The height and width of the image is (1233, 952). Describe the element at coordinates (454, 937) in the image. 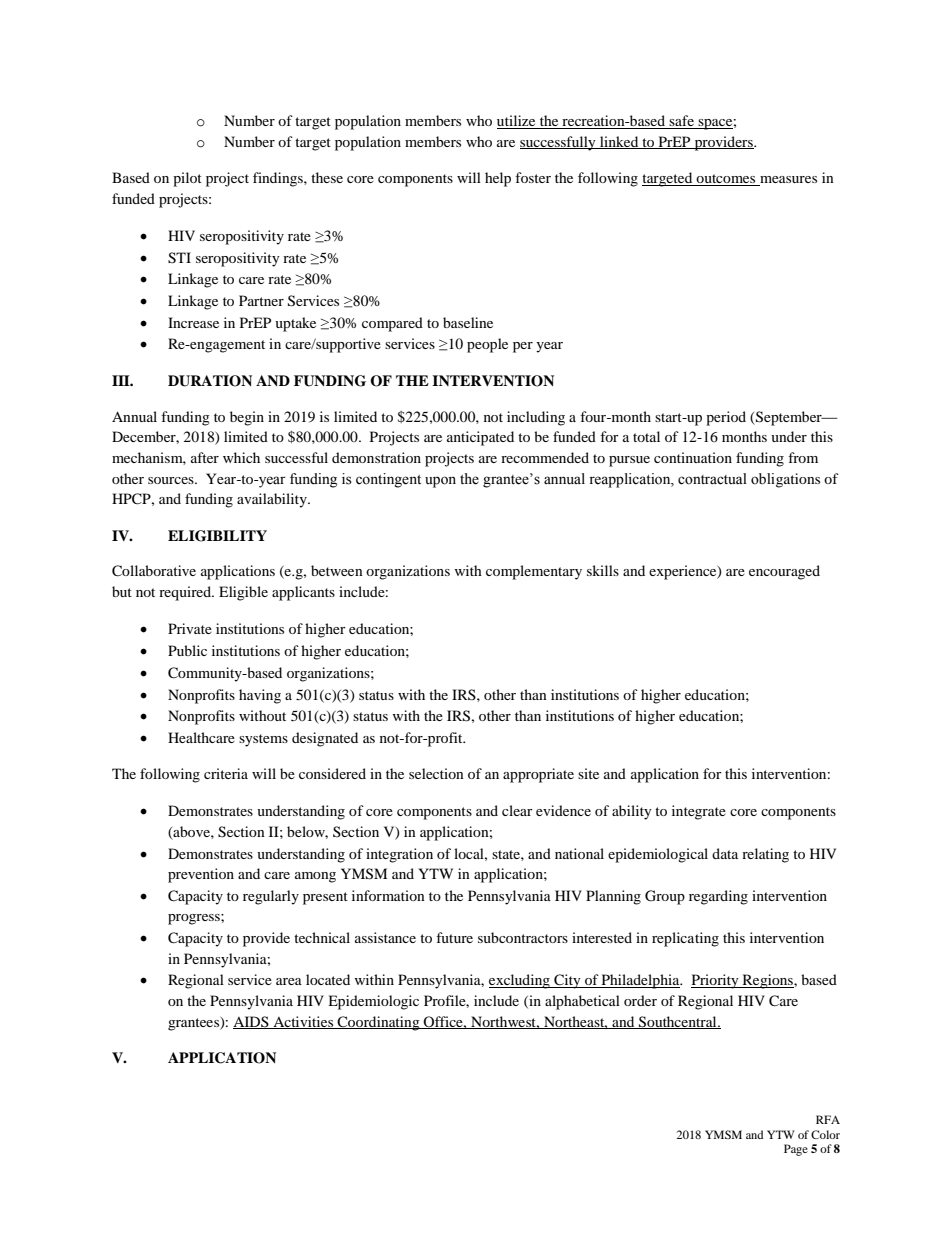

I see `future` at that location.
